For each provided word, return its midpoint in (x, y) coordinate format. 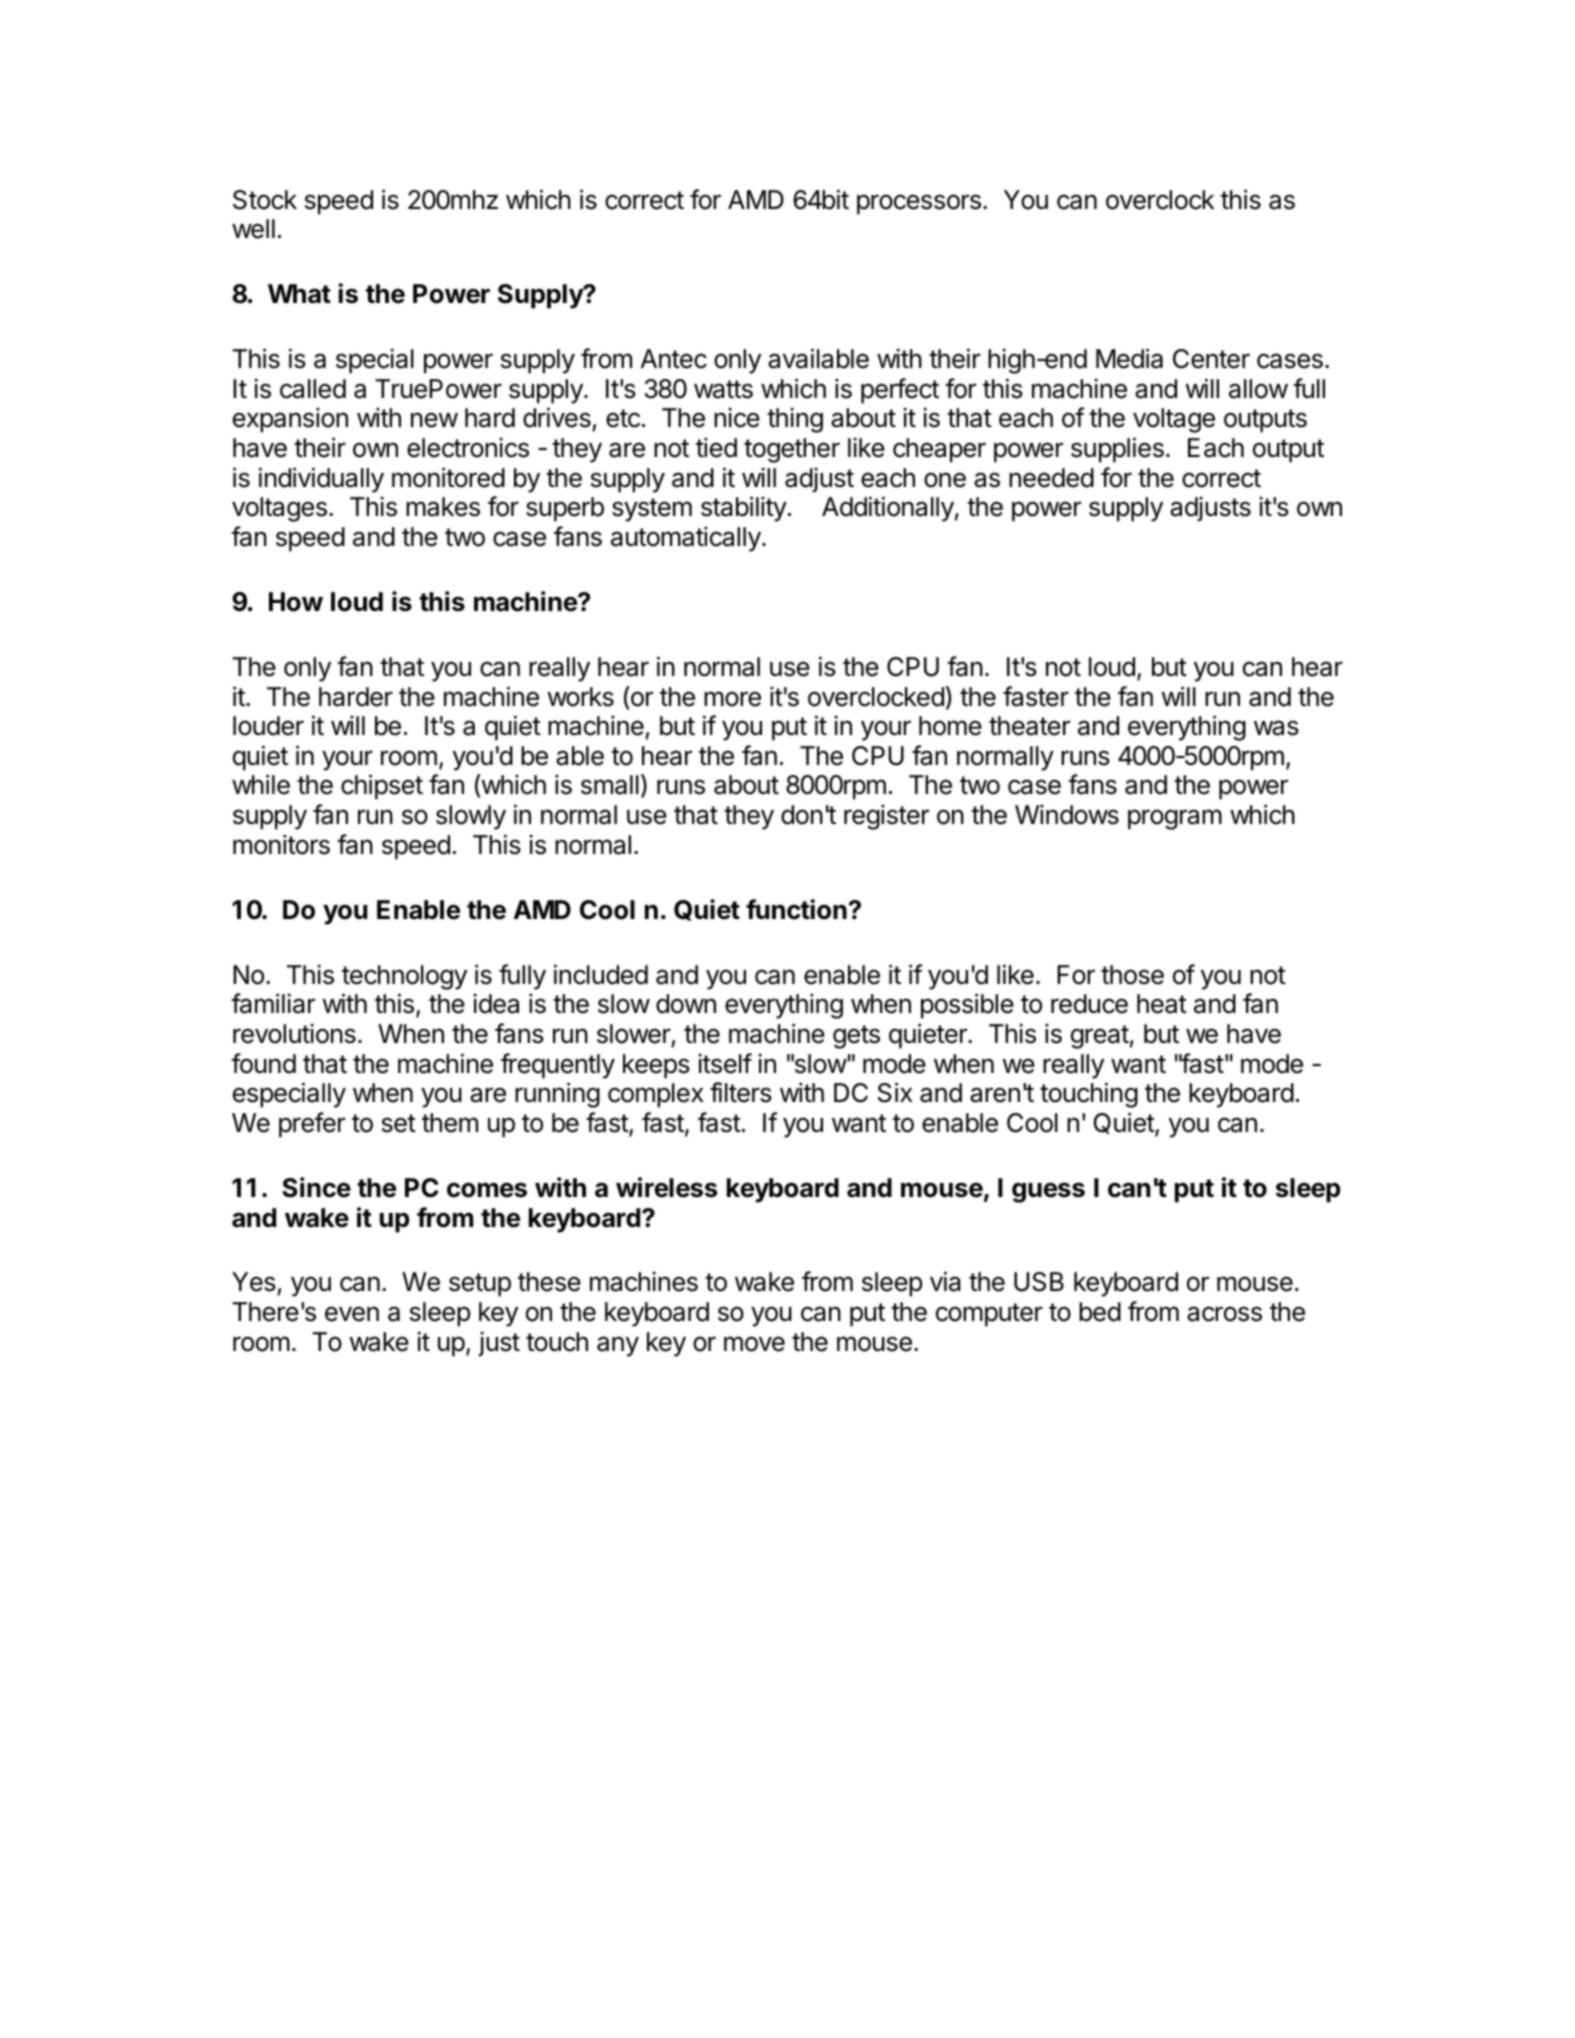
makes (443, 507)
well (253, 229)
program (1175, 819)
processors (919, 204)
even (352, 1314)
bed (1100, 1312)
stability (744, 509)
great (1100, 1037)
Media (1129, 358)
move (754, 1344)
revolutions (294, 1033)
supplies (1117, 450)
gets (856, 1037)
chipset (382, 787)
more (732, 699)
